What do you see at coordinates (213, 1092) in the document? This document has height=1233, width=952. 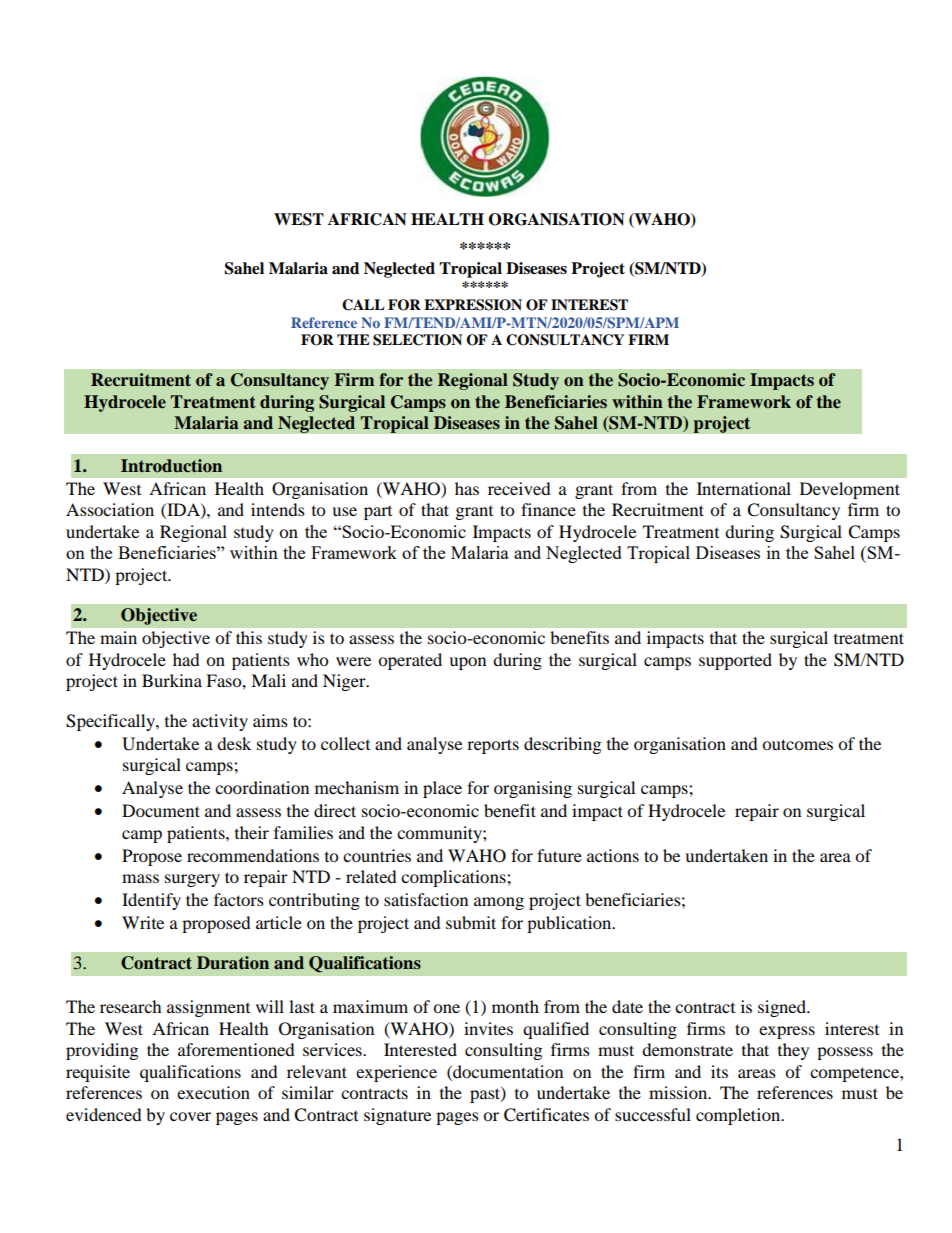 I see `execution` at bounding box center [213, 1092].
